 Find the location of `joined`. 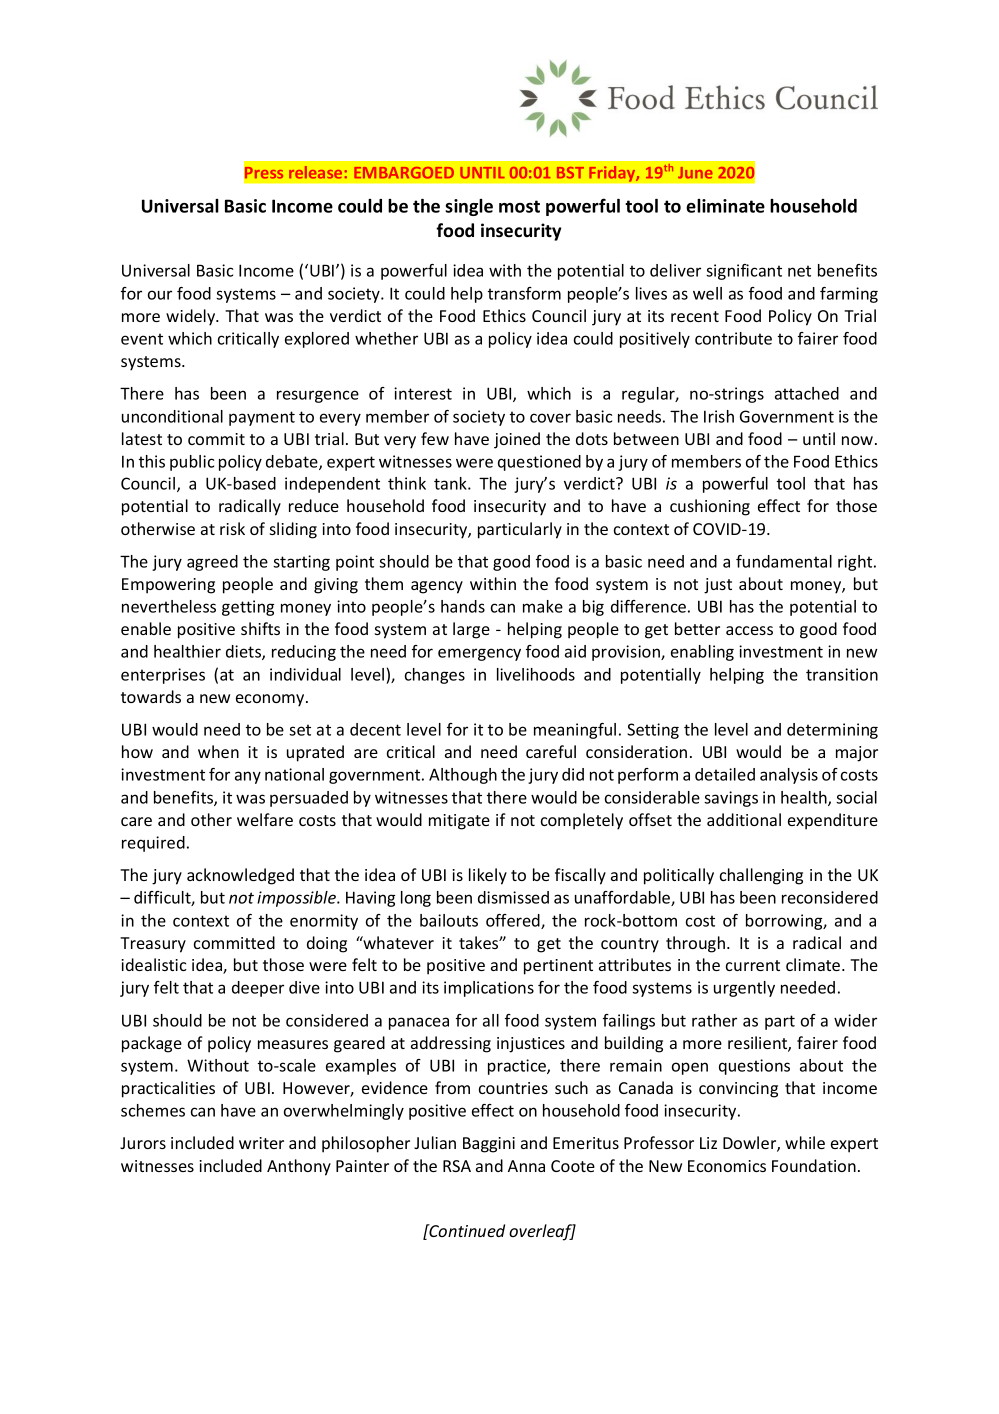

joined is located at coordinates (517, 440).
